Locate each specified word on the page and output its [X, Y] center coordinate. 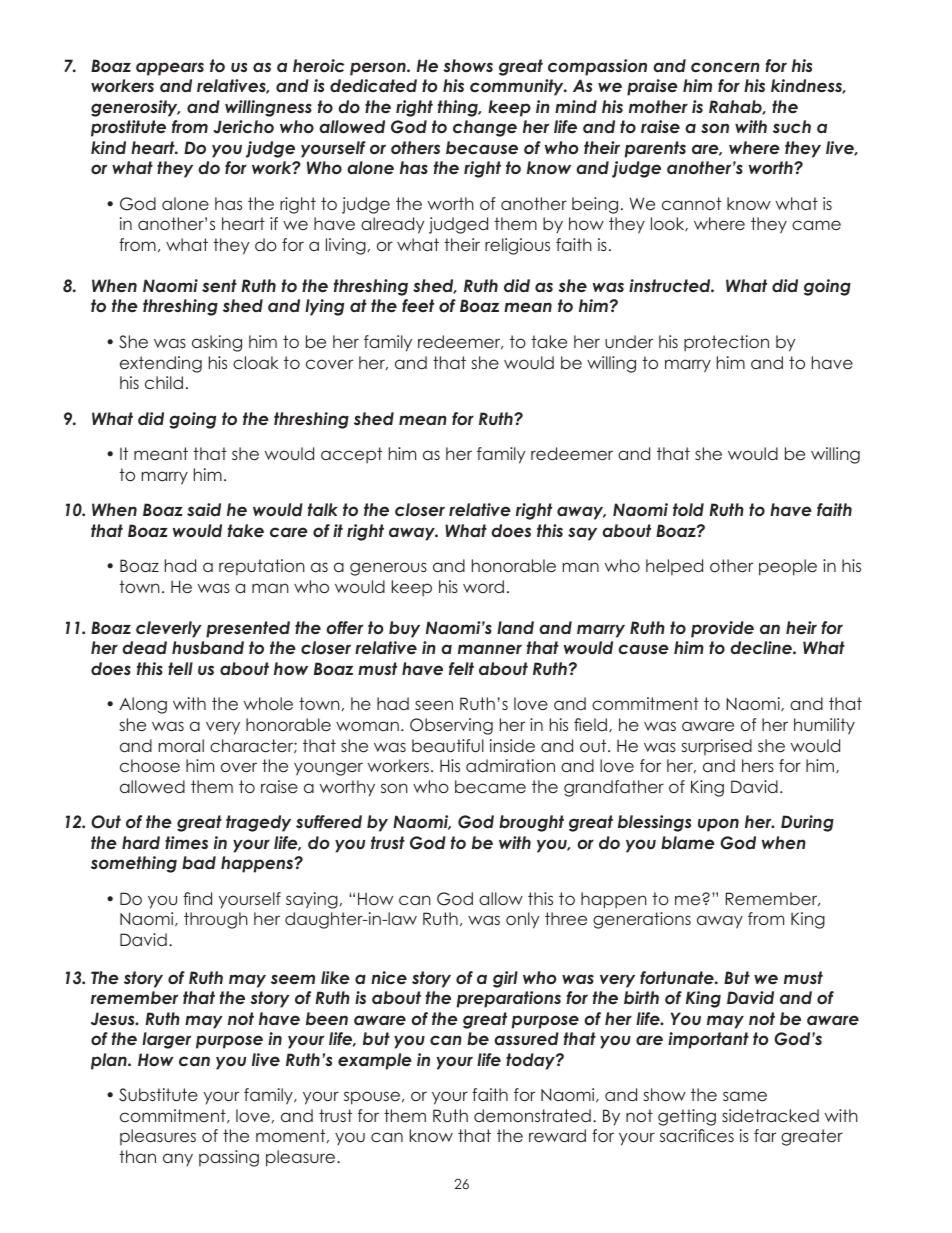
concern [725, 67]
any [178, 1159]
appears [170, 69]
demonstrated [532, 1115]
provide [722, 629]
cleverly [169, 629]
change [485, 128]
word [483, 586]
